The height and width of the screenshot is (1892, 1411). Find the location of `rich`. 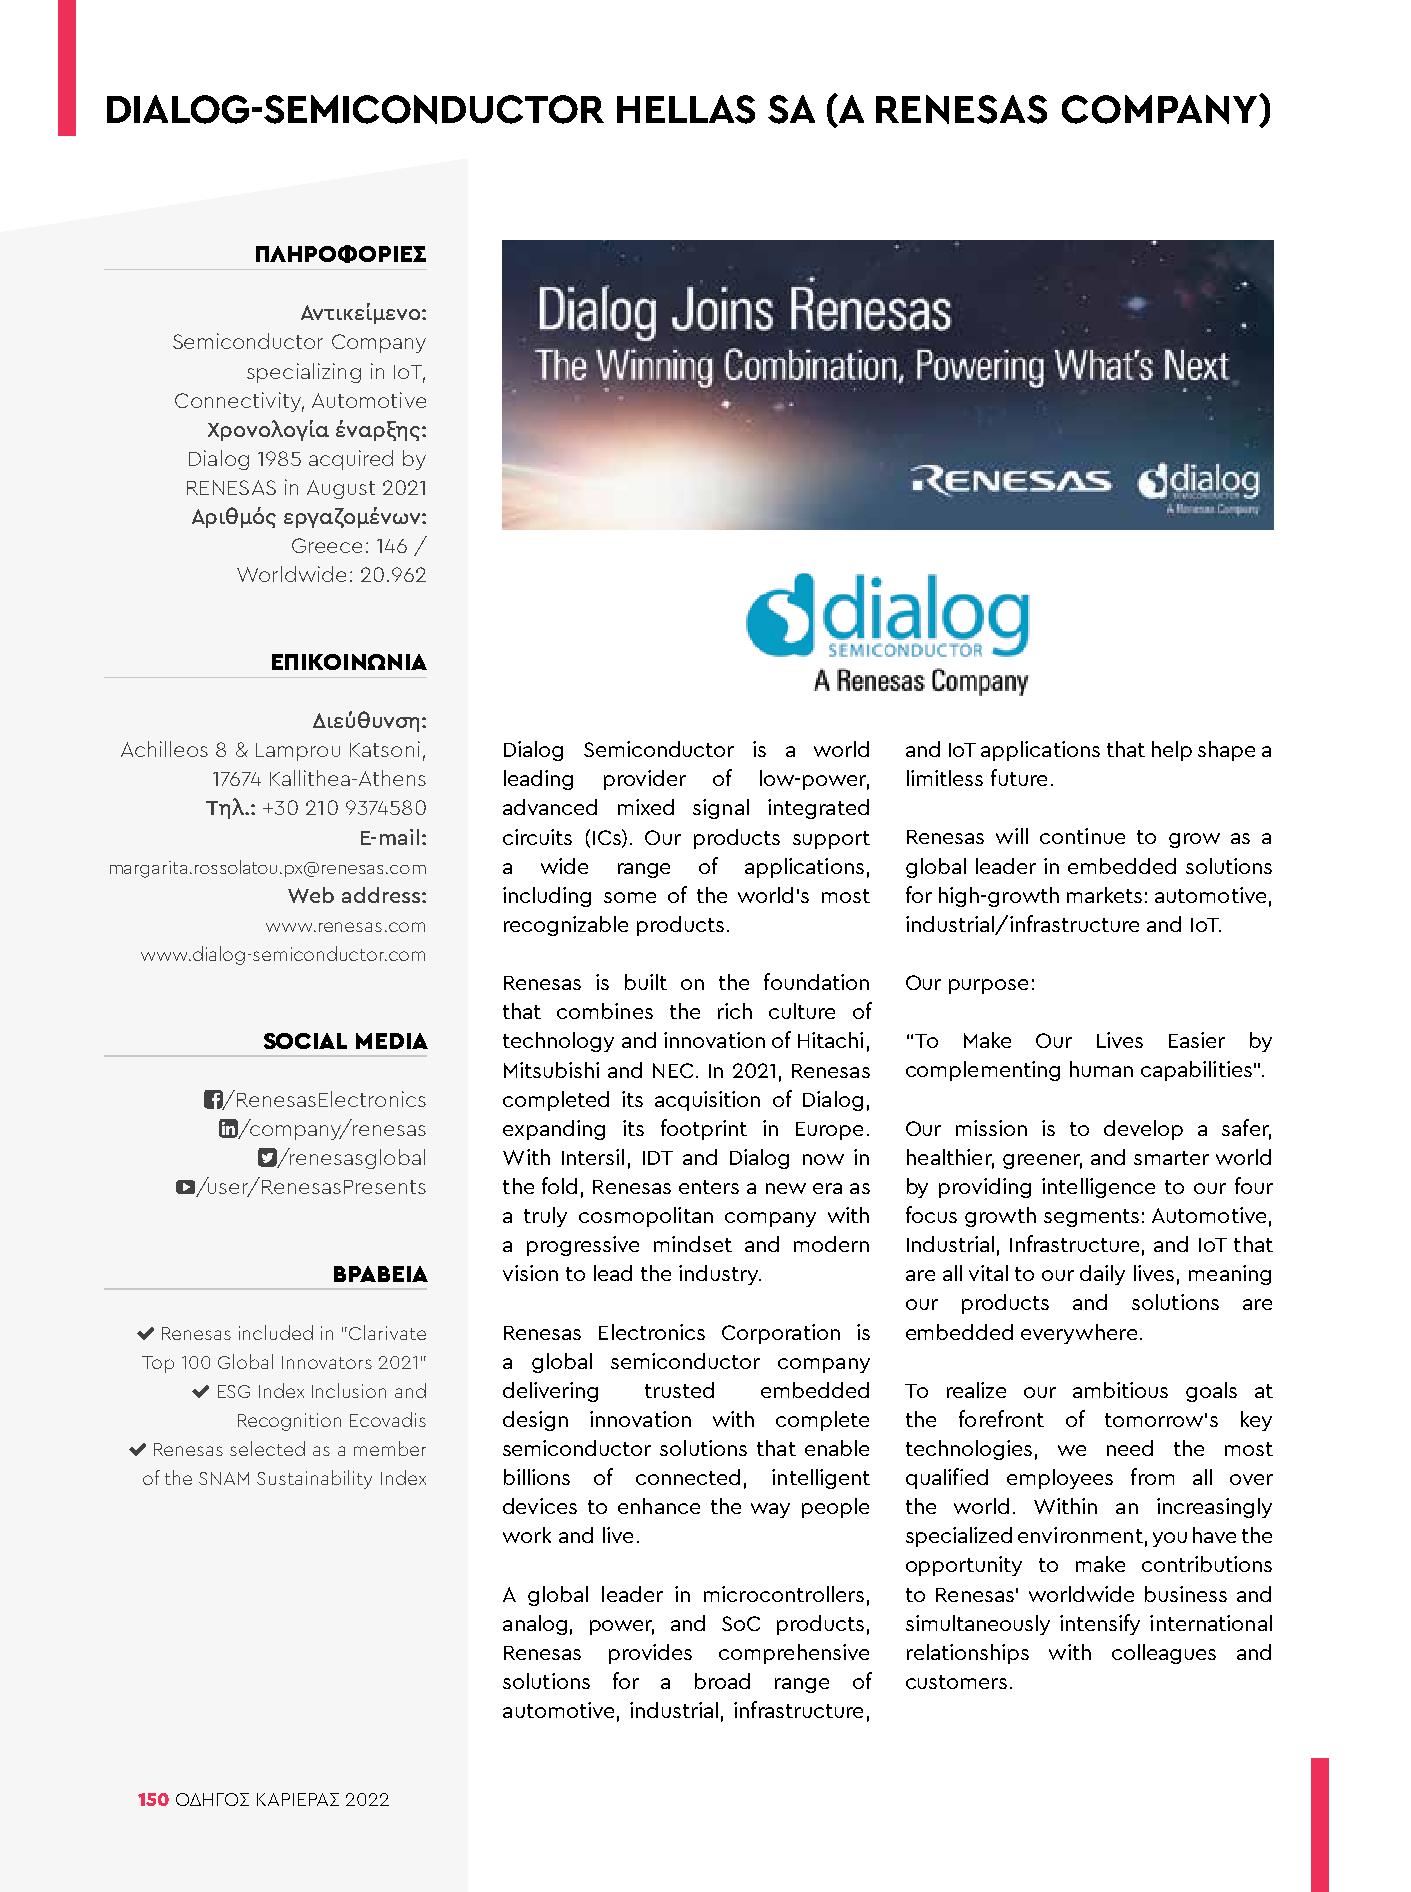

rich is located at coordinates (735, 1011).
